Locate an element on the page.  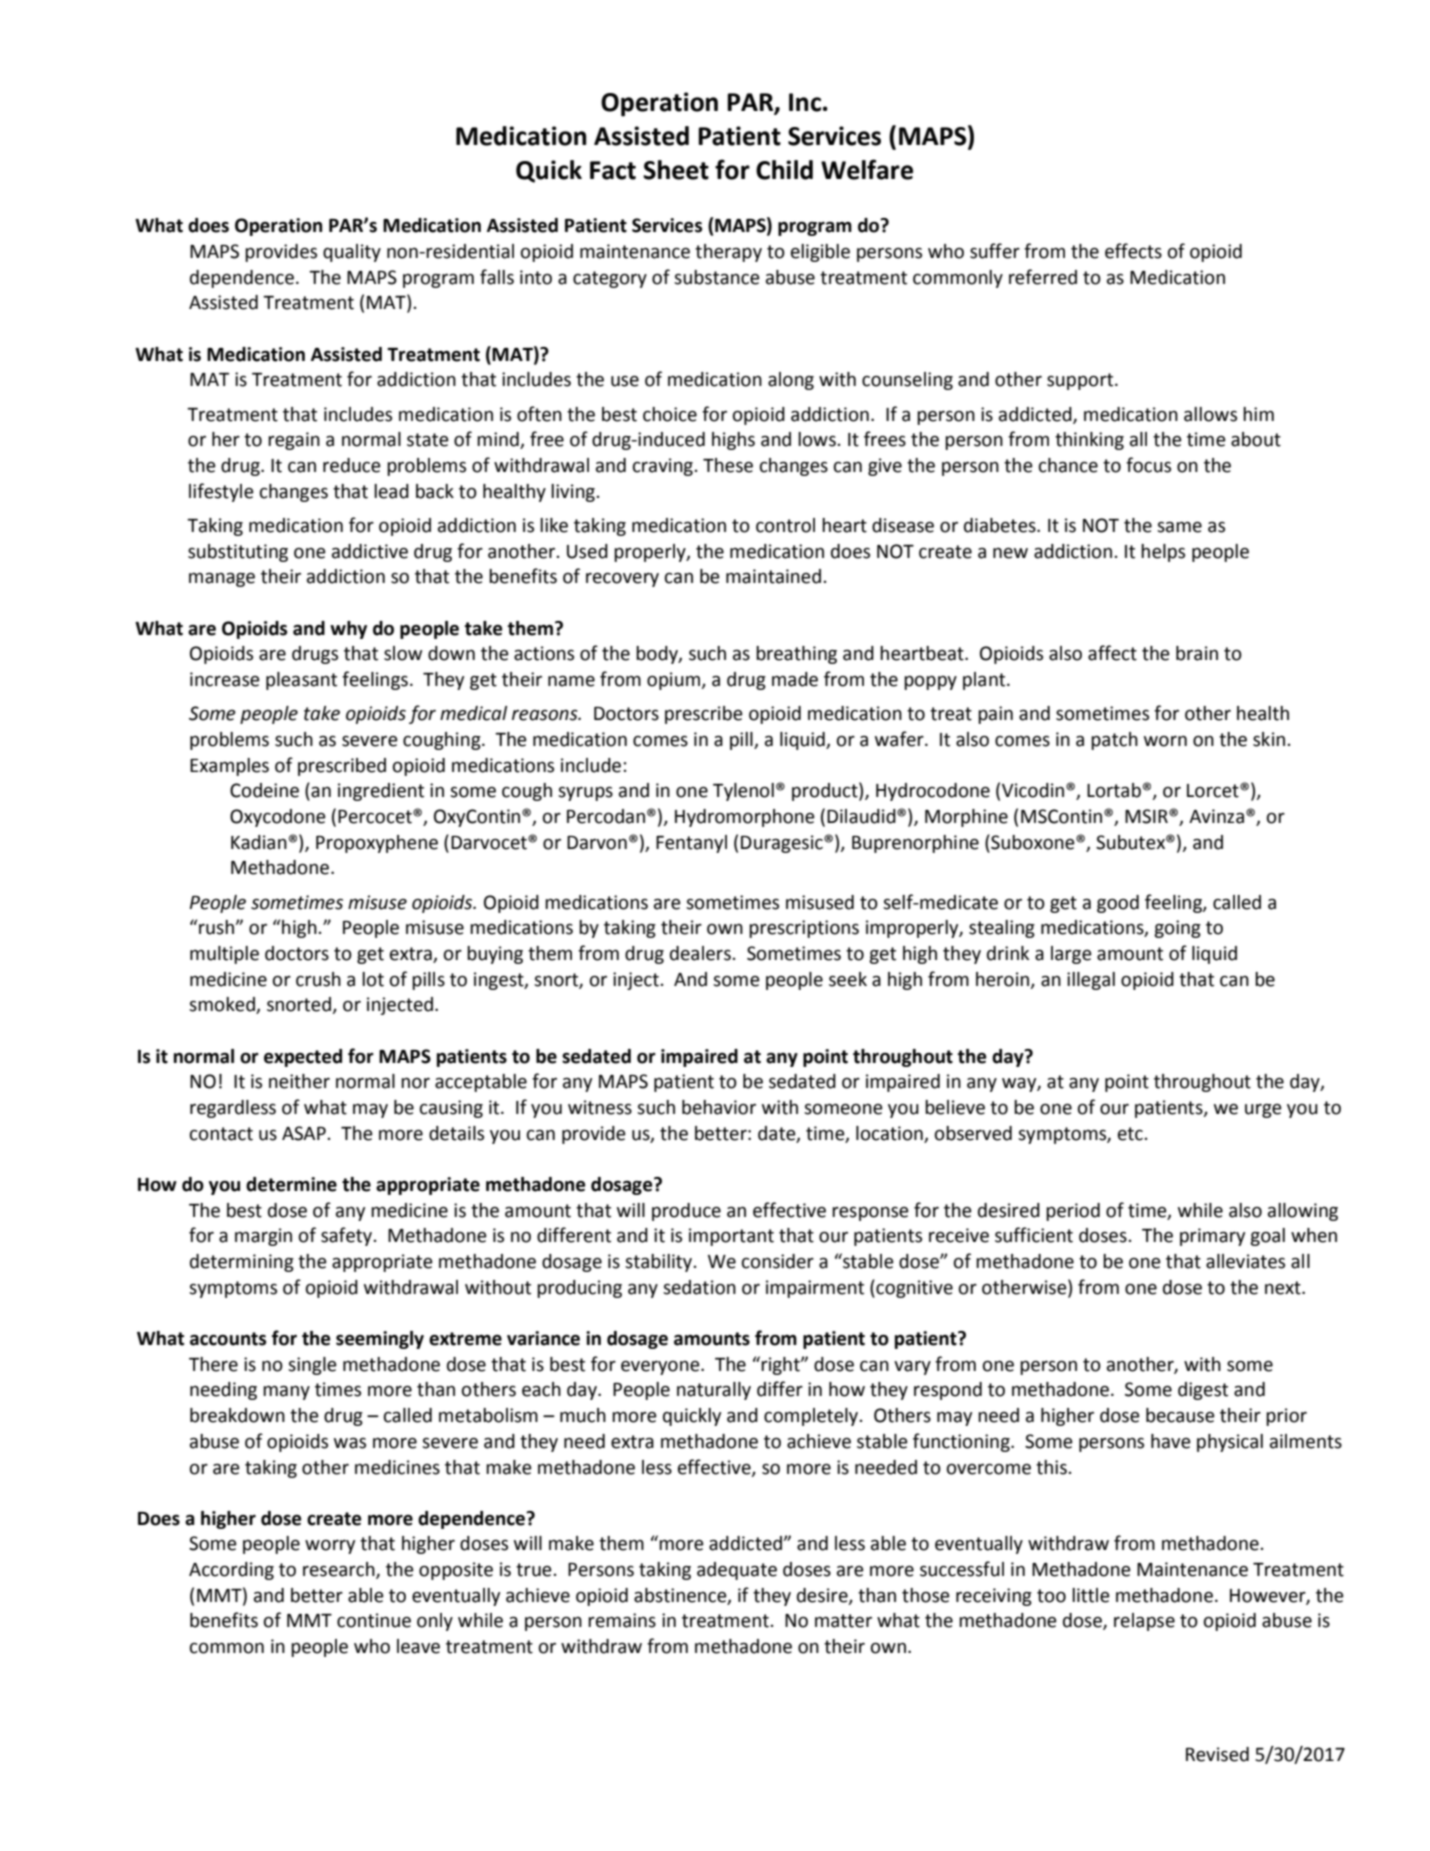
matter is located at coordinates (843, 1621).
